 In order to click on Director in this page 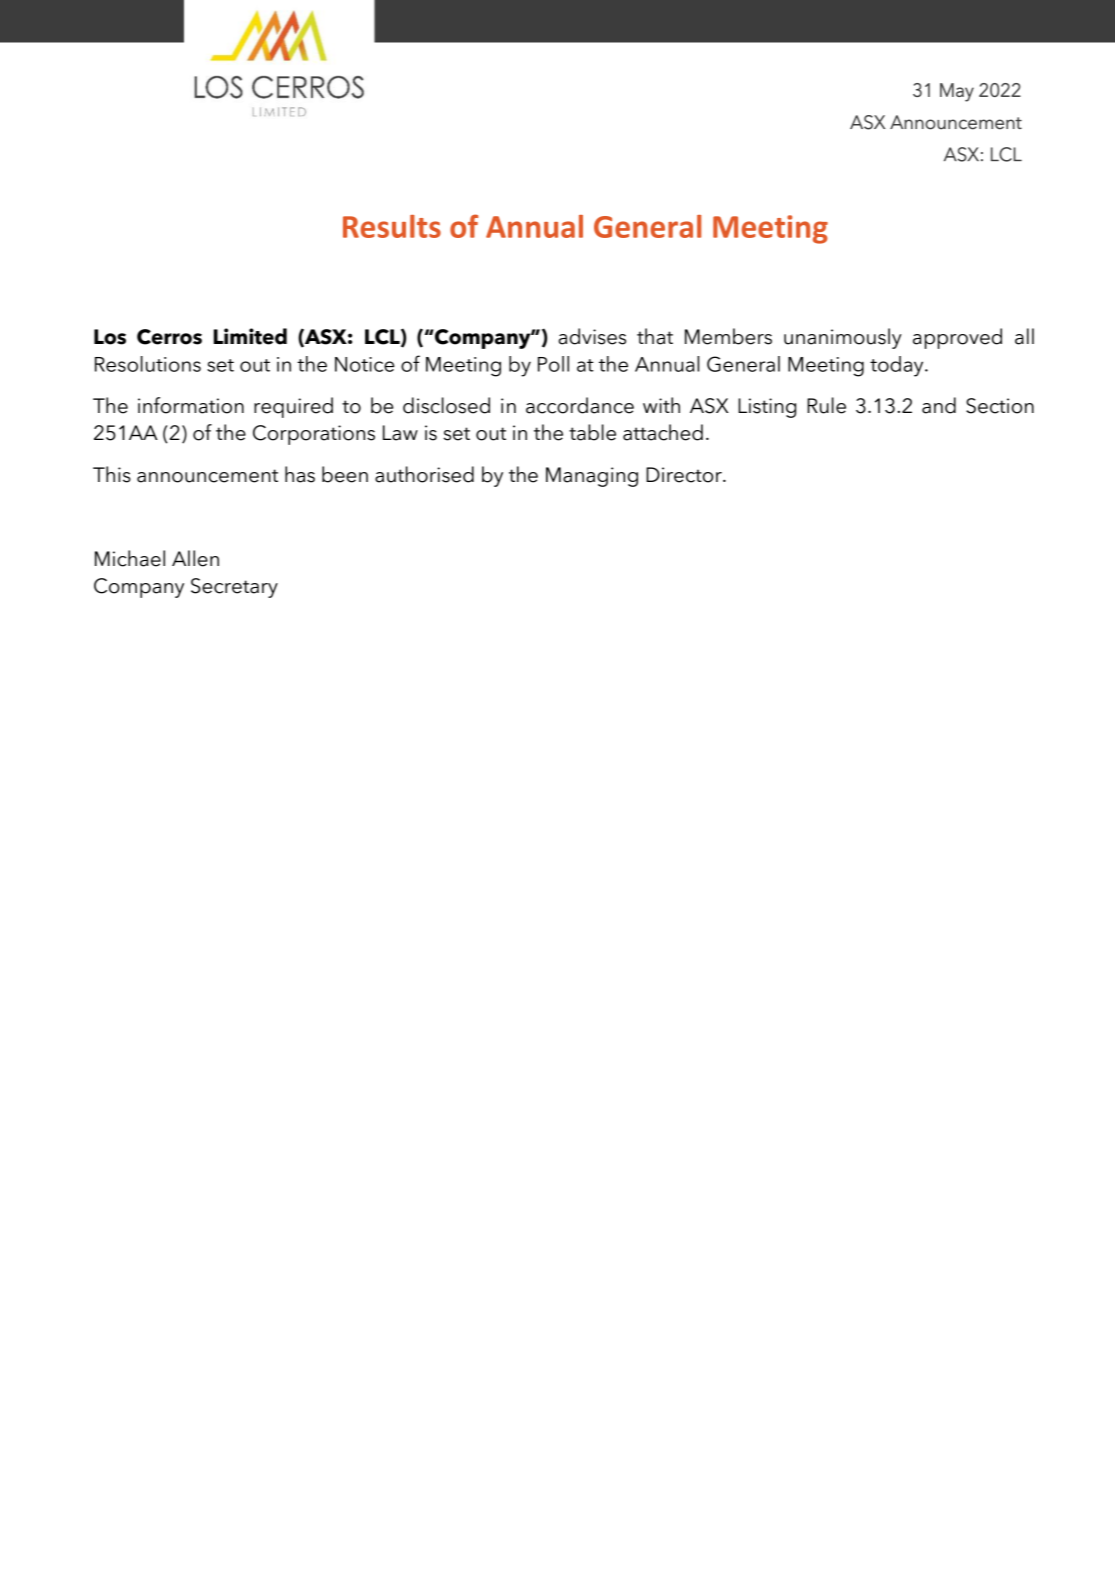, I will do `click(685, 475)`.
